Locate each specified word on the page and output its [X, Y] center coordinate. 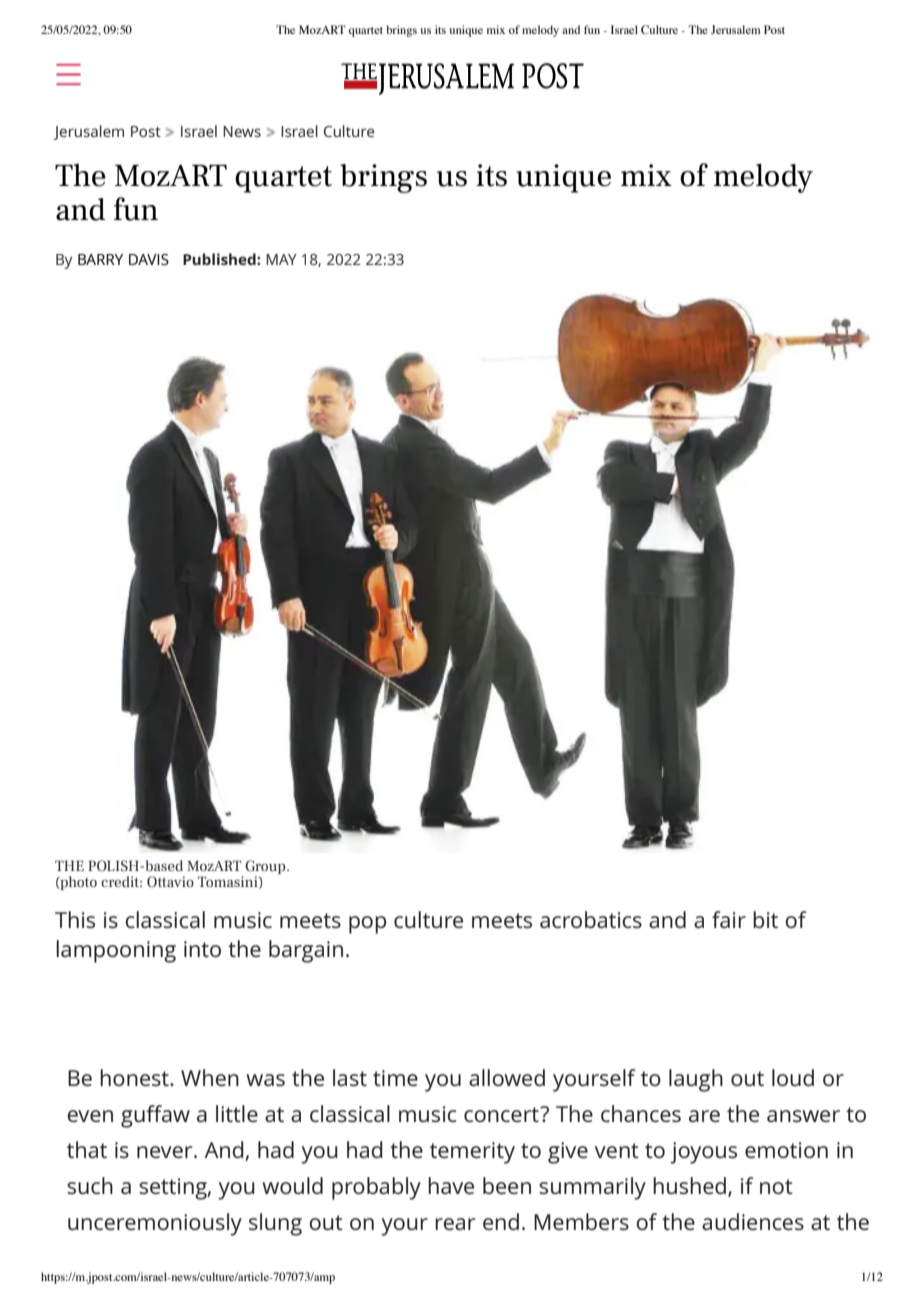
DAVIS [149, 259]
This [75, 919]
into [202, 949]
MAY [281, 259]
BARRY [100, 259]
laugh [696, 1080]
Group [266, 868]
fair [729, 919]
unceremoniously [155, 1224]
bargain [306, 951]
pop [367, 925]
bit [765, 919]
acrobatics [591, 919]
